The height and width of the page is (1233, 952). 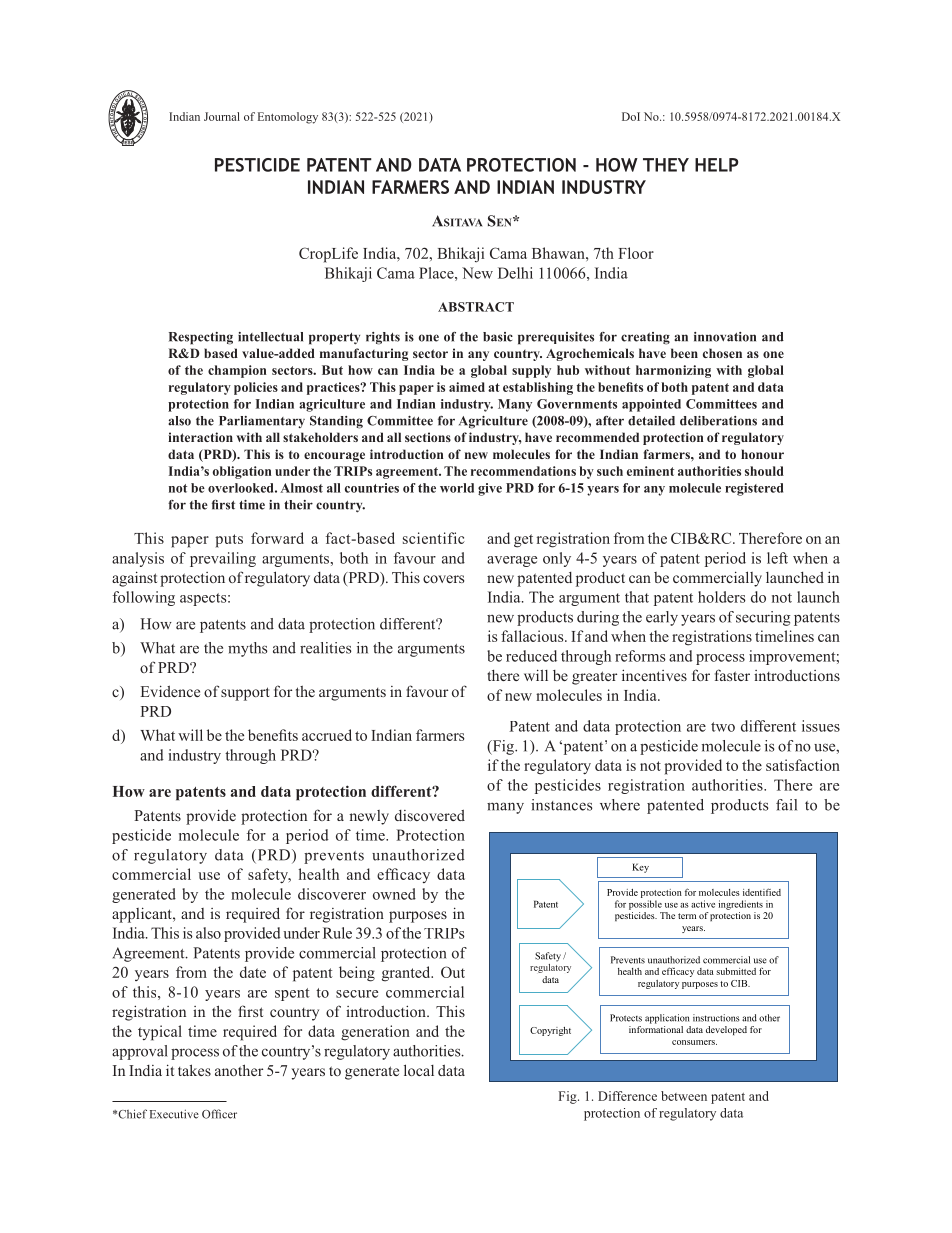 What do you see at coordinates (222, 116) in the page?
I see `Journal` at bounding box center [222, 116].
